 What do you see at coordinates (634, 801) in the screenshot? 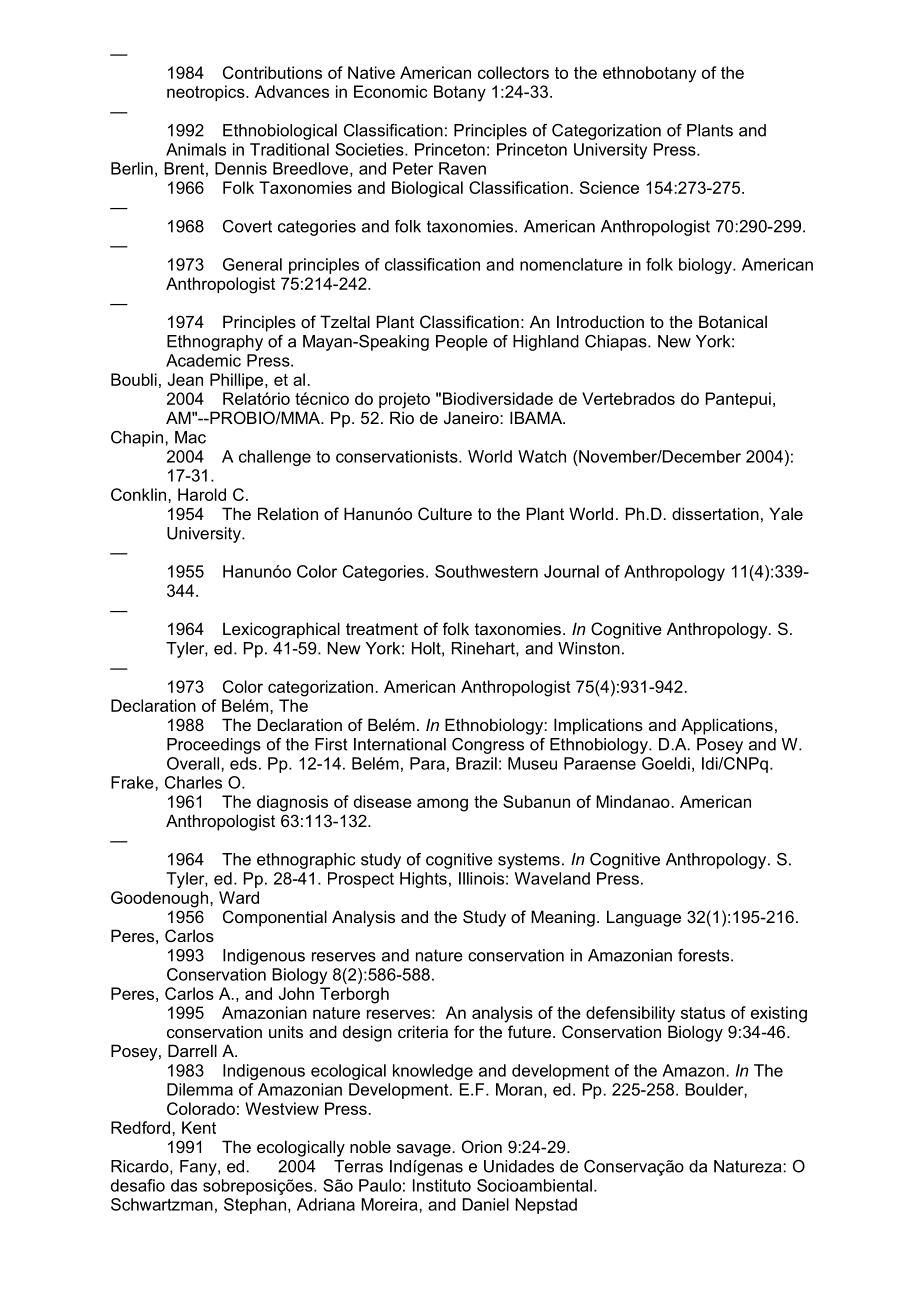
I see `Mindanao` at bounding box center [634, 801].
